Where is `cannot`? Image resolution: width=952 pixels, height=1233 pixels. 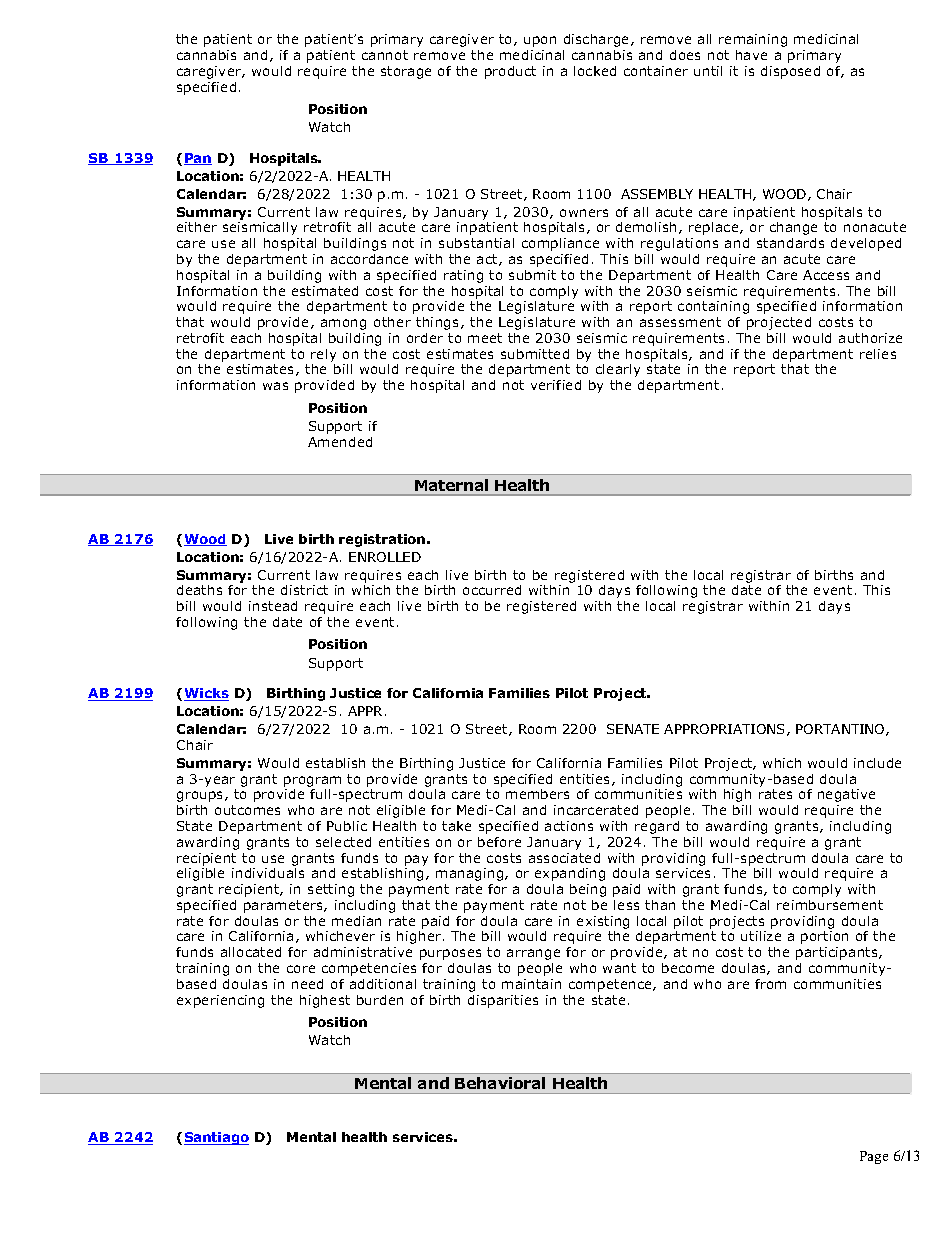 cannot is located at coordinates (385, 55).
